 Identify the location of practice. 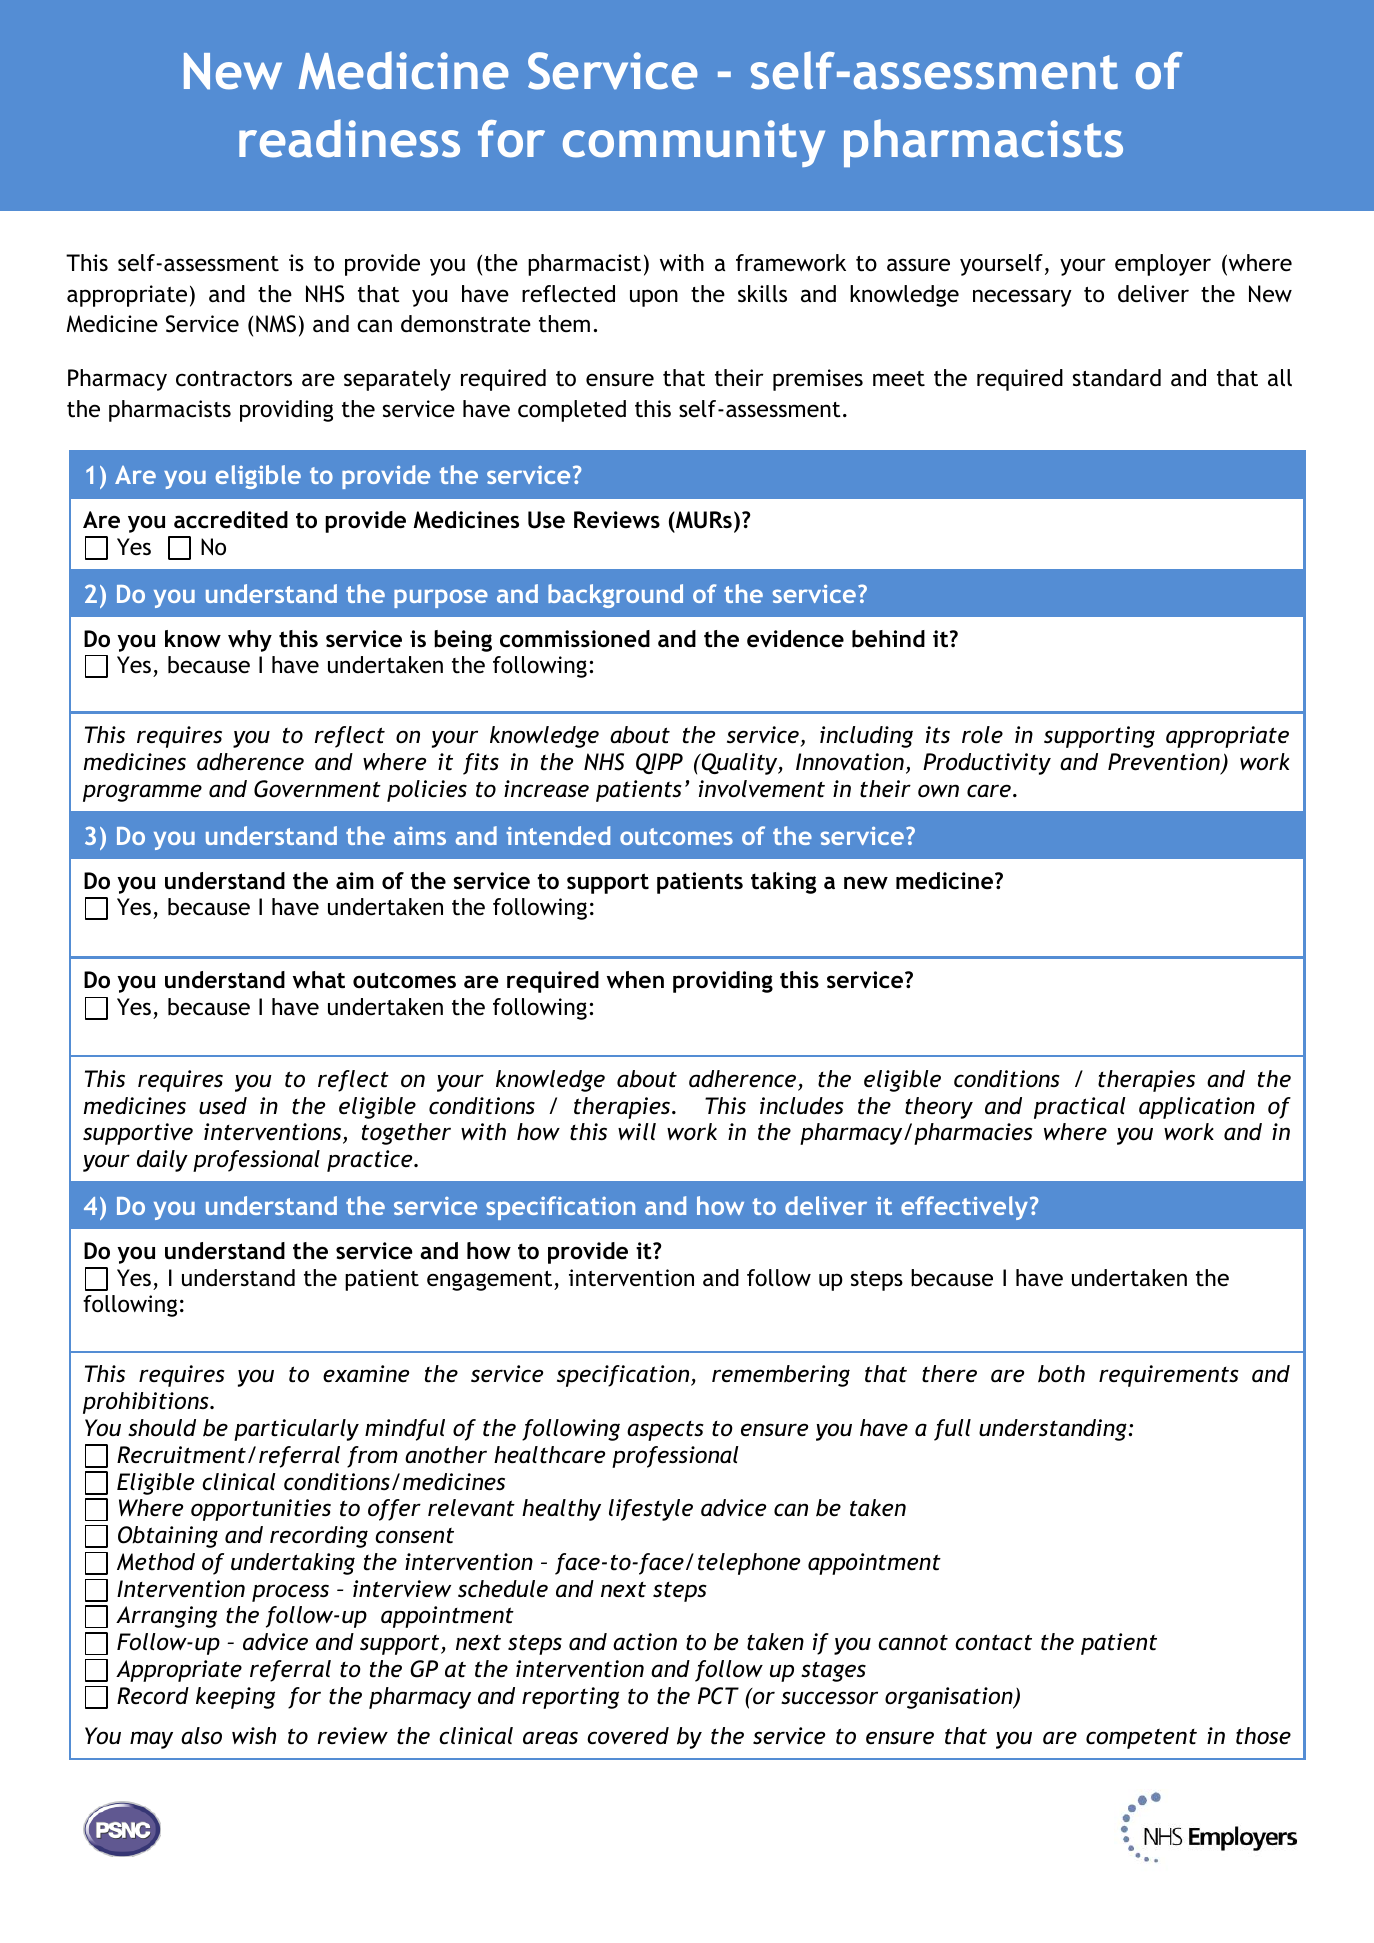
(371, 1161).
